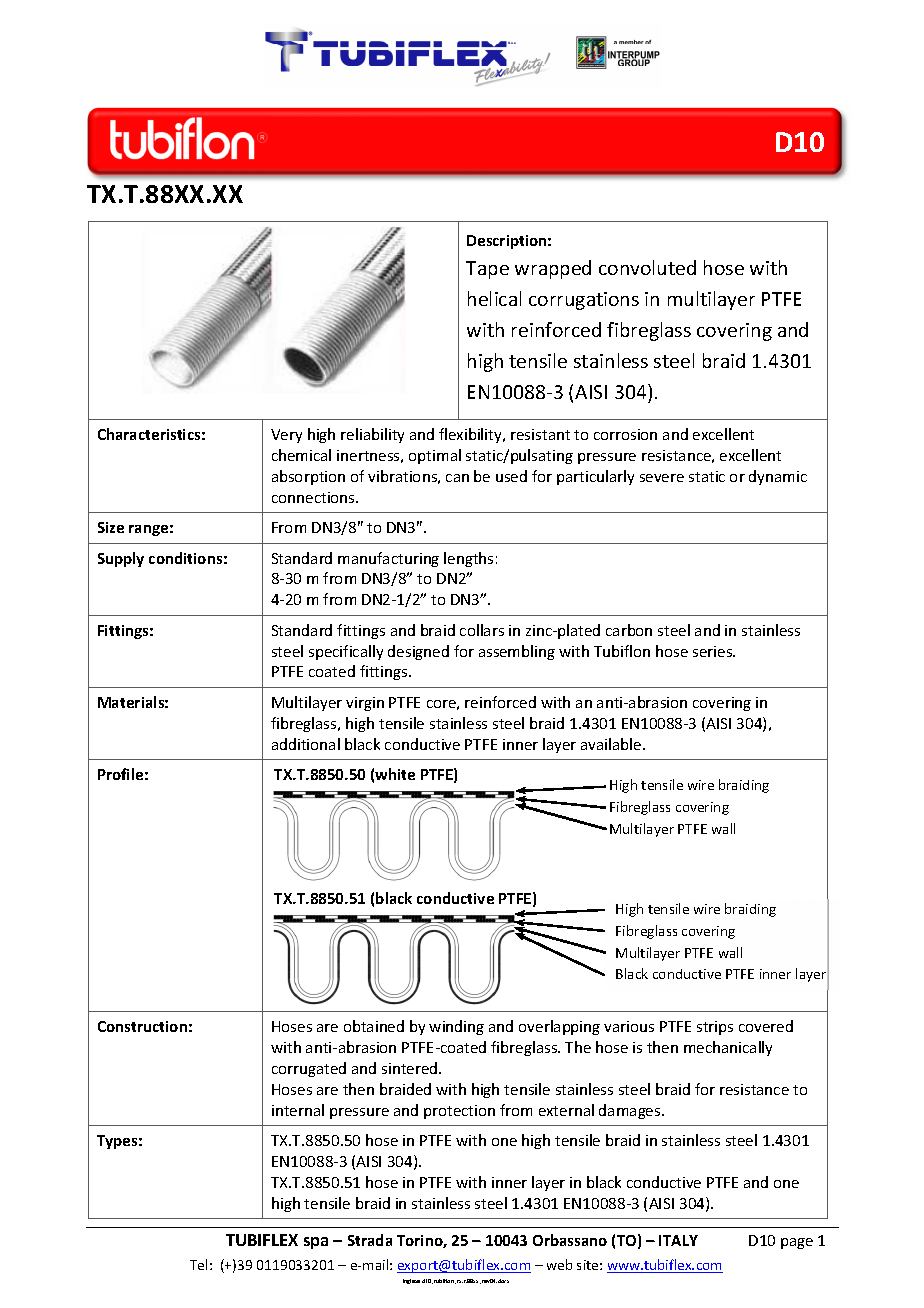 The height and width of the screenshot is (1308, 924). Describe the element at coordinates (715, 1028) in the screenshot. I see `strips` at that location.
